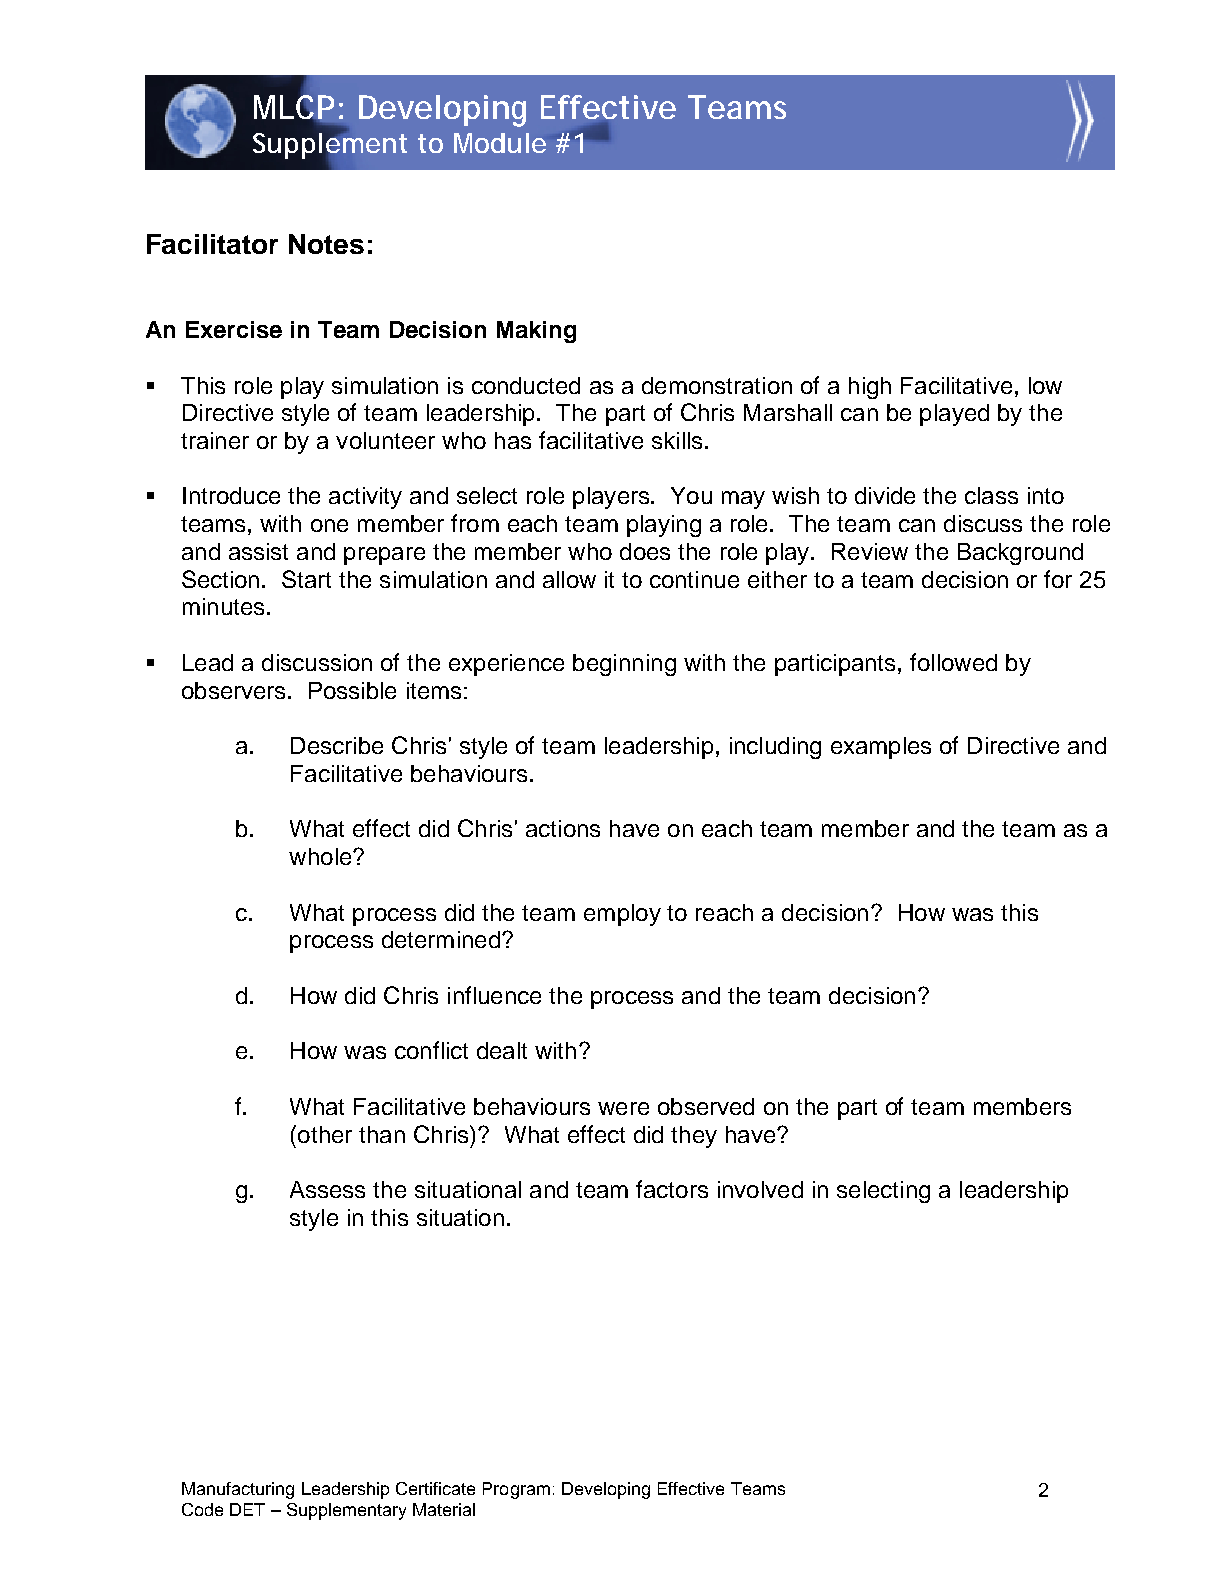  I want to click on involved, so click(760, 1189).
